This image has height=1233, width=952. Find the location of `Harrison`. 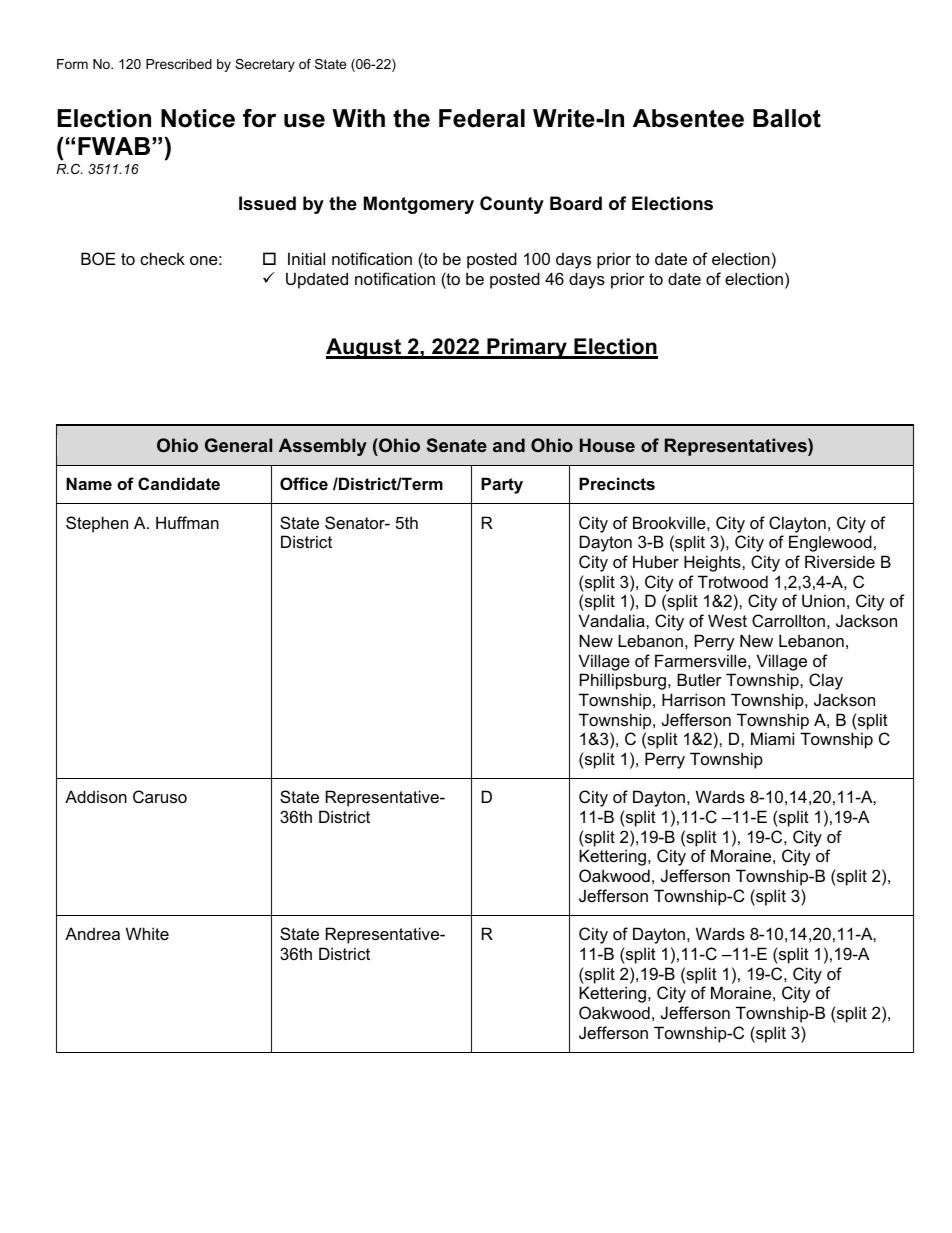

Harrison is located at coordinates (693, 699).
